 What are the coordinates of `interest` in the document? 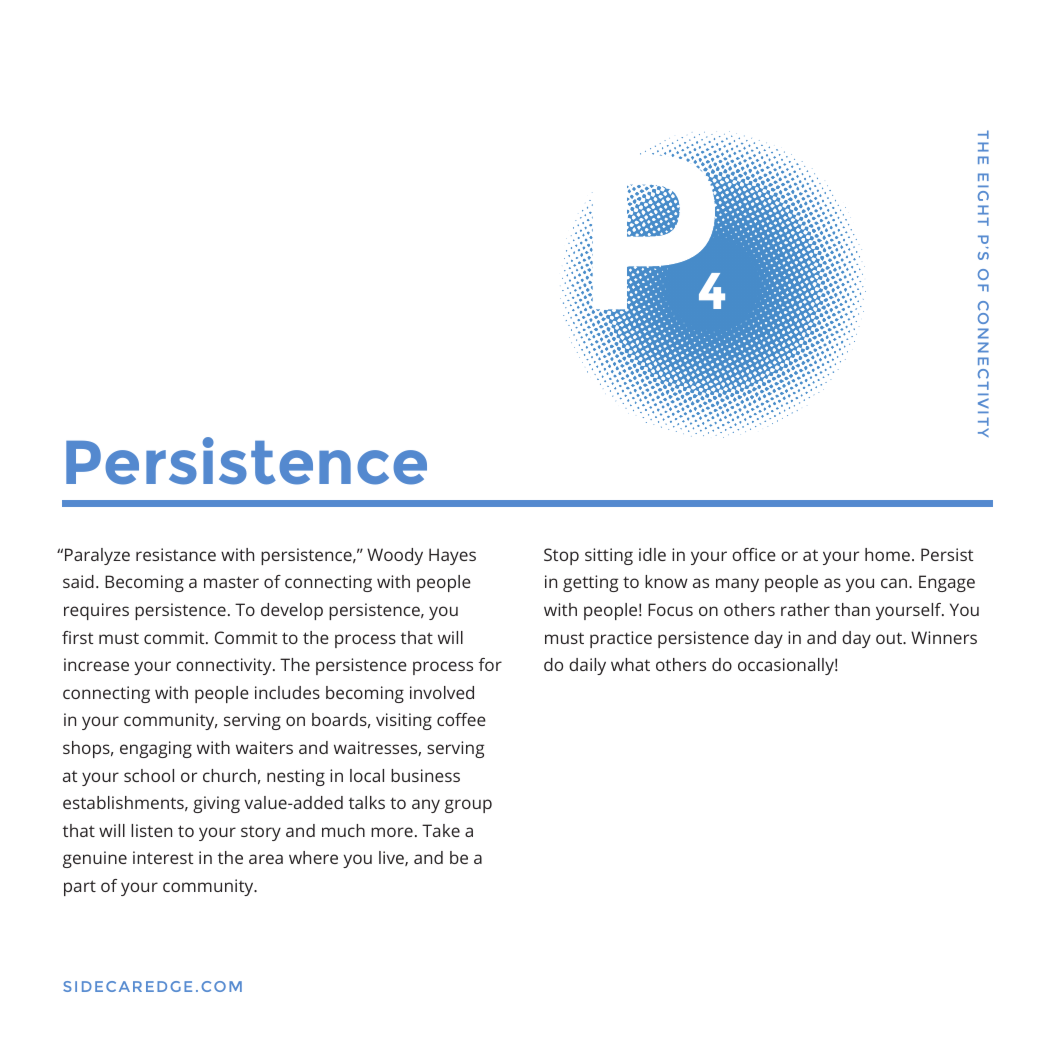 It's located at (163, 857).
